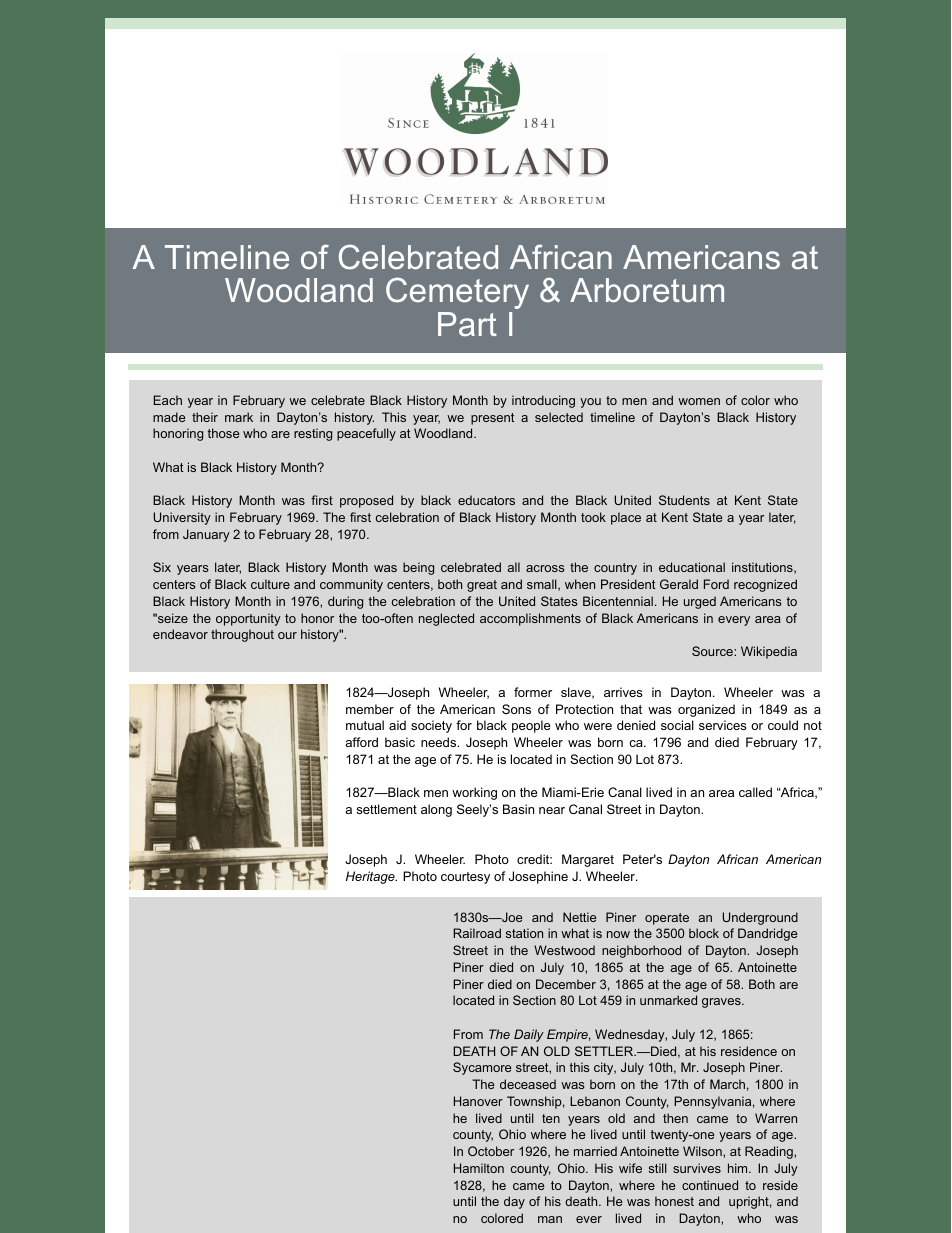 The width and height of the screenshot is (952, 1233). What do you see at coordinates (647, 290) in the screenshot?
I see `Arboretum` at bounding box center [647, 290].
